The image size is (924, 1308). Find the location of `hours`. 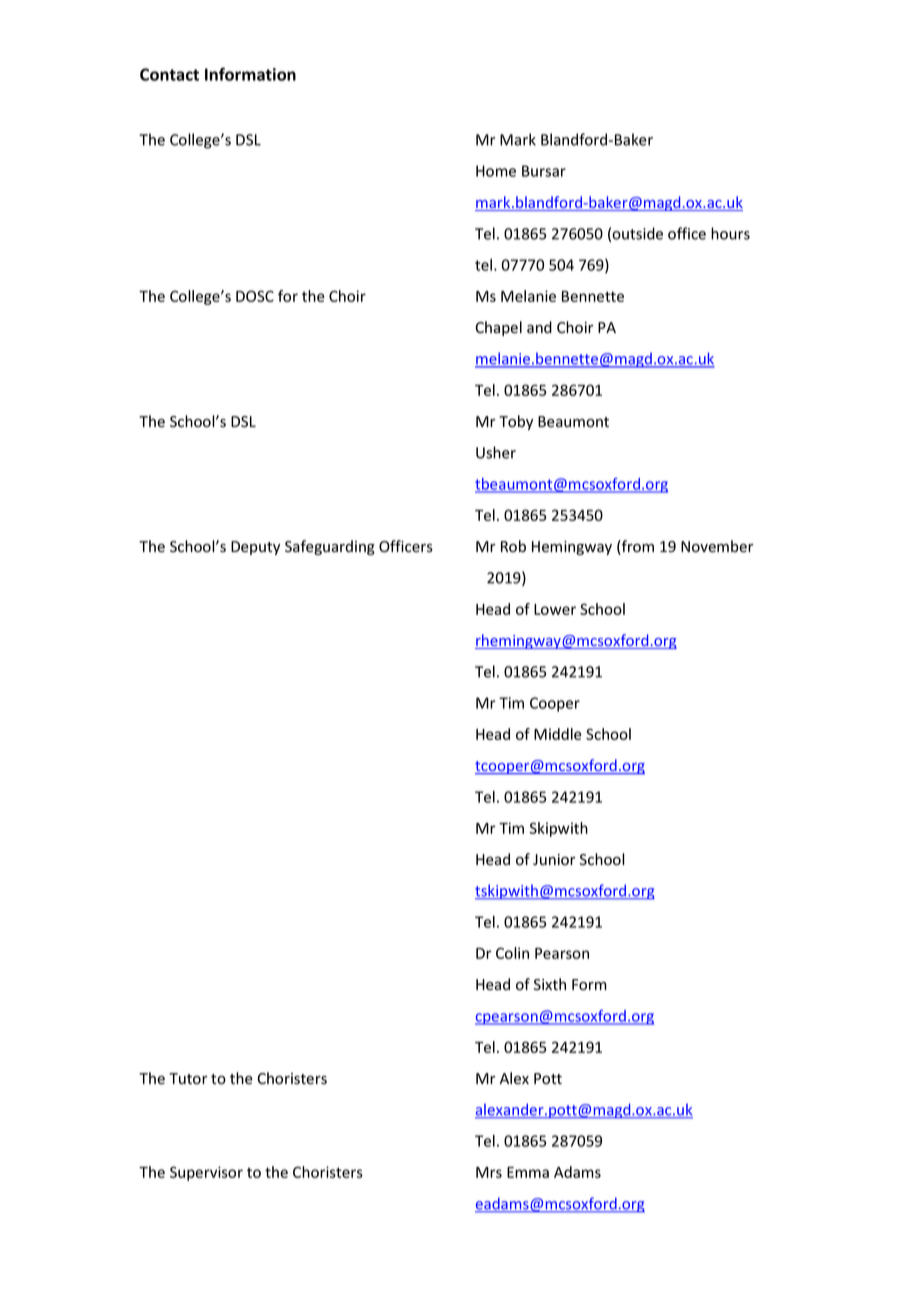

hours is located at coordinates (730, 233).
